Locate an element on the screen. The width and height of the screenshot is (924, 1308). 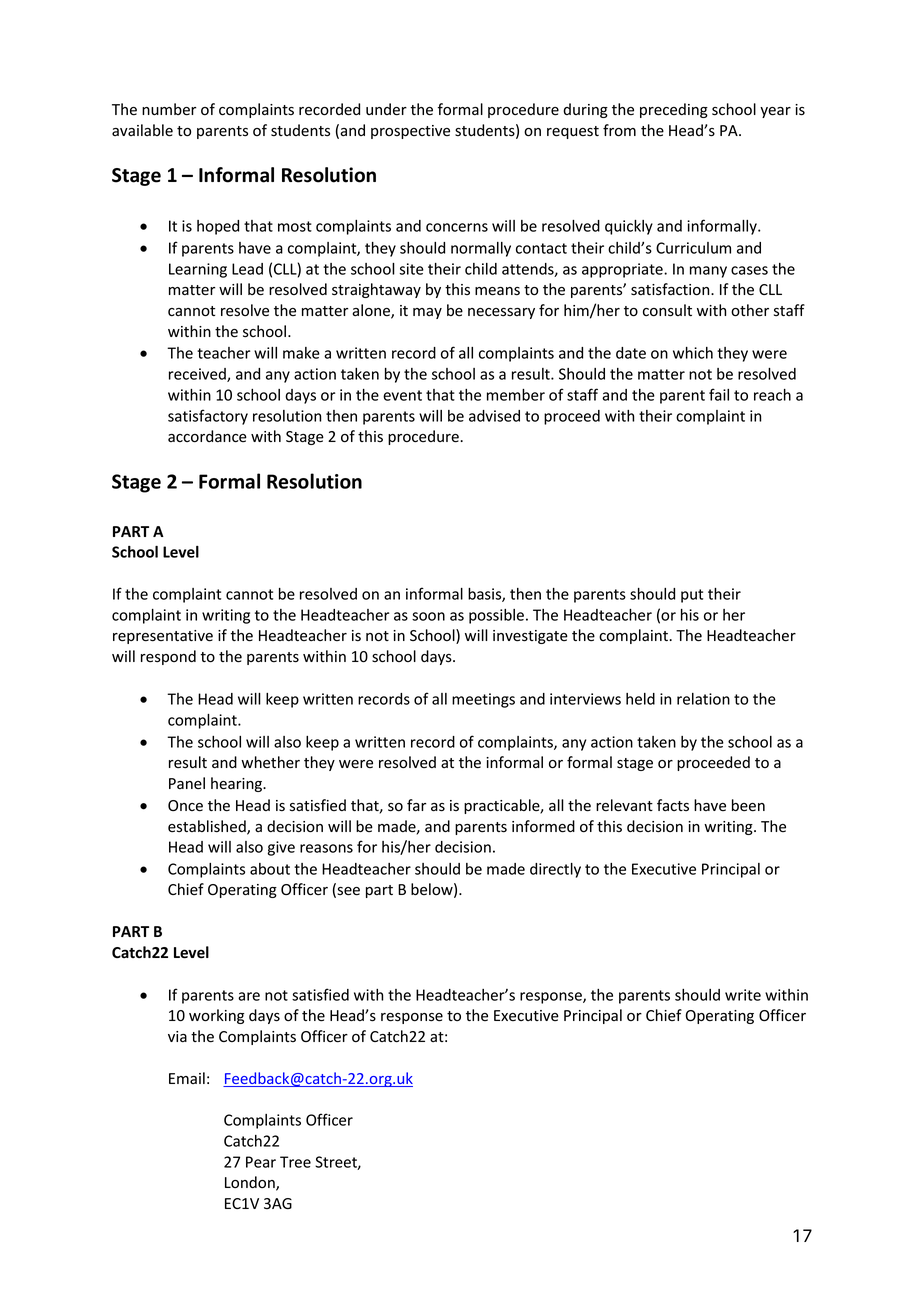
satisfactory is located at coordinates (208, 417).
